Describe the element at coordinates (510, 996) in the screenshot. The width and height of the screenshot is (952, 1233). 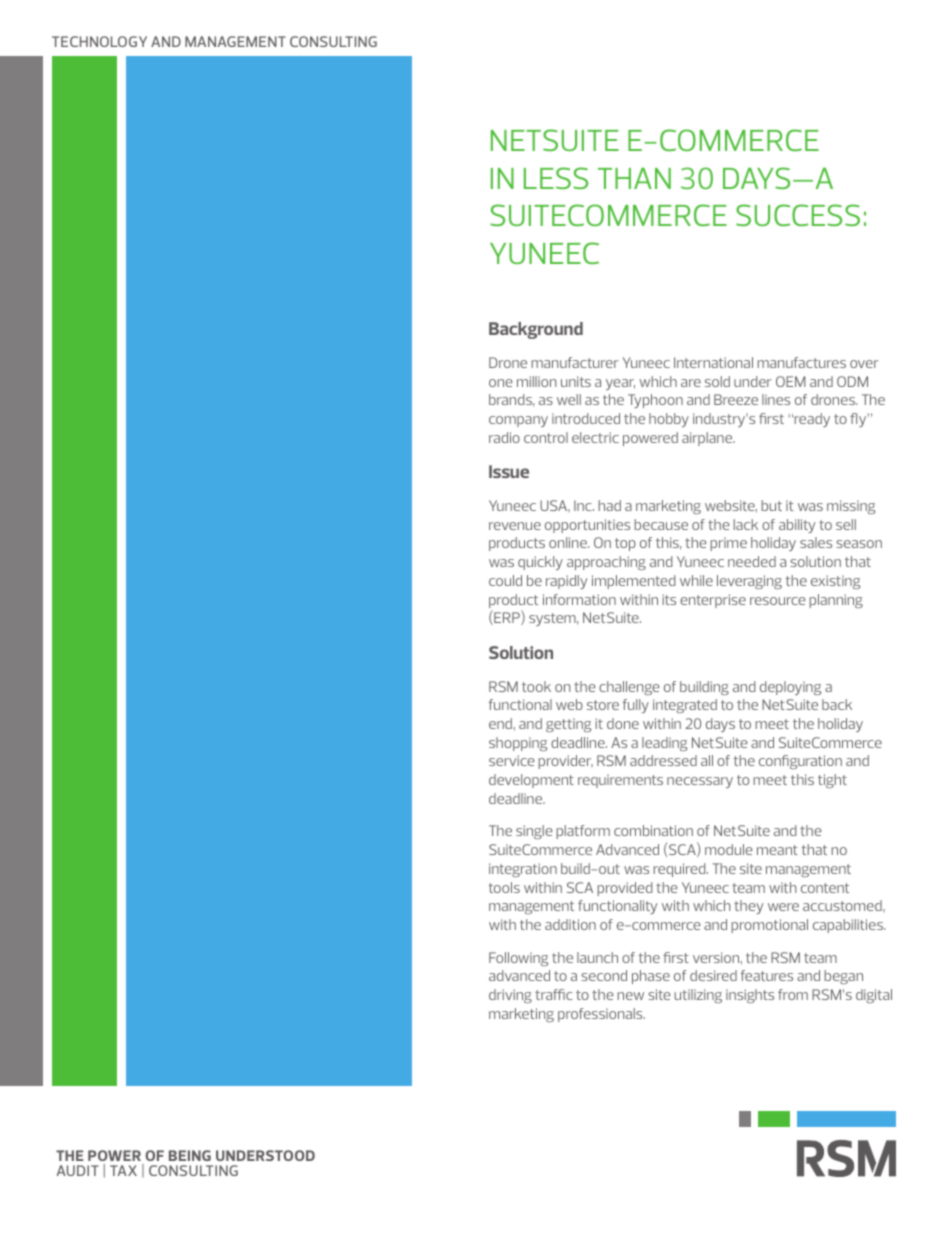
I see `driving` at that location.
